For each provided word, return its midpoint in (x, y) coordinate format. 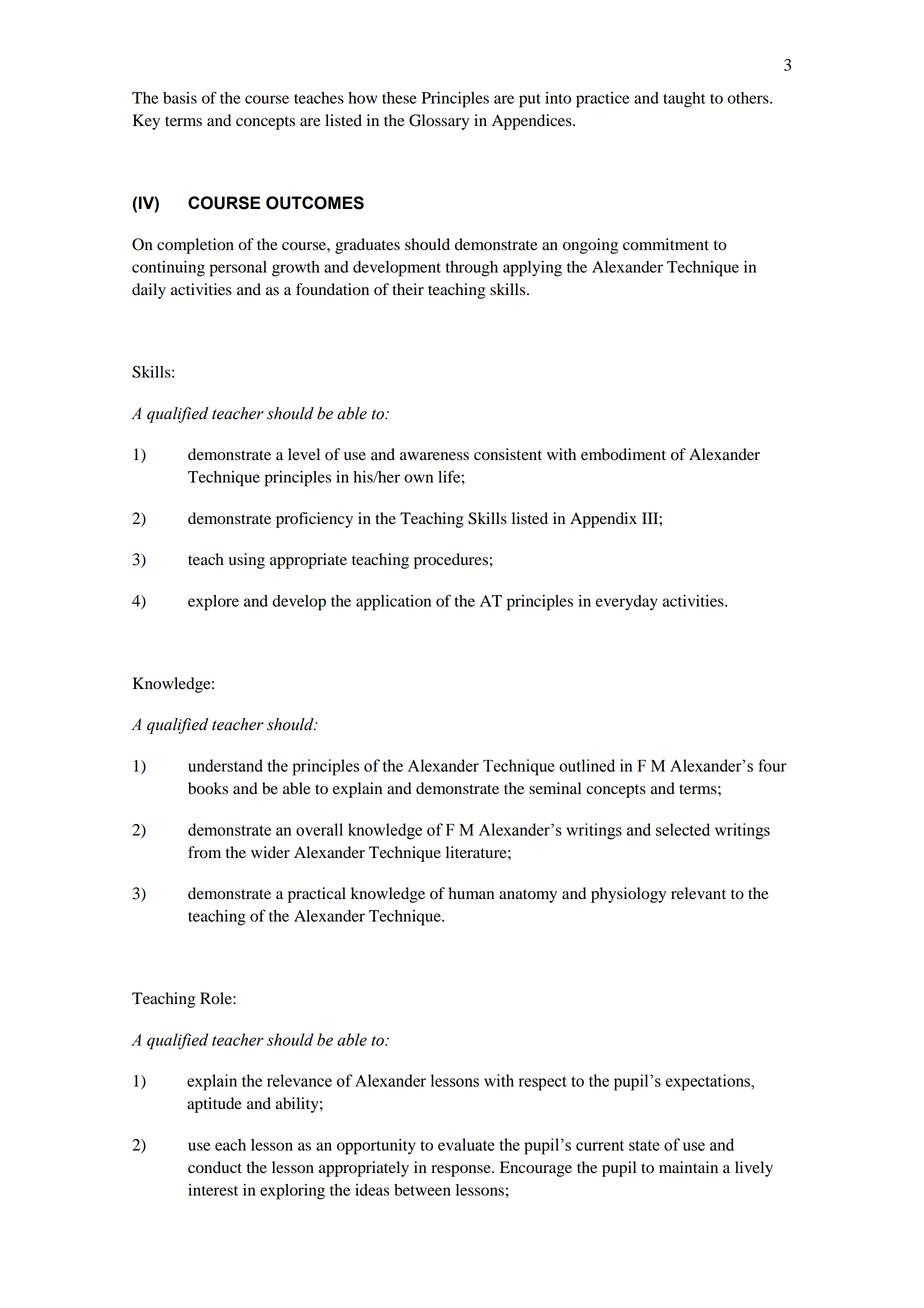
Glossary (439, 122)
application (393, 603)
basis (180, 98)
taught (684, 100)
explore (213, 603)
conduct (215, 1167)
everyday (627, 603)
